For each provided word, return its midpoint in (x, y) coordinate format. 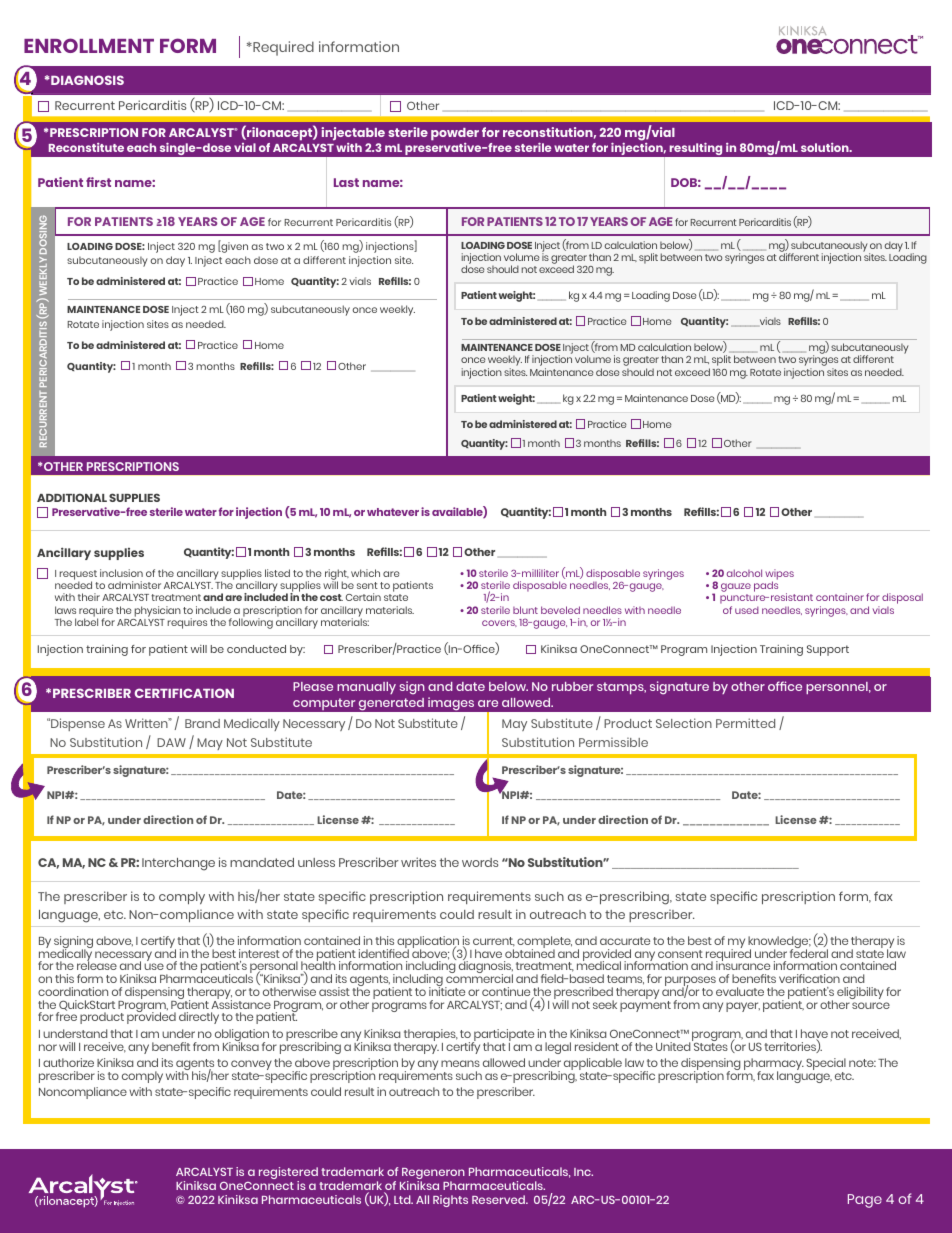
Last (346, 182)
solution (826, 147)
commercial (479, 977)
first (98, 182)
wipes (779, 576)
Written (147, 723)
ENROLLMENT (89, 45)
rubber (572, 686)
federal (809, 952)
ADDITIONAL (72, 497)
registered (288, 1175)
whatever (393, 512)
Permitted (745, 723)
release (97, 965)
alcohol (744, 573)
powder (455, 134)
